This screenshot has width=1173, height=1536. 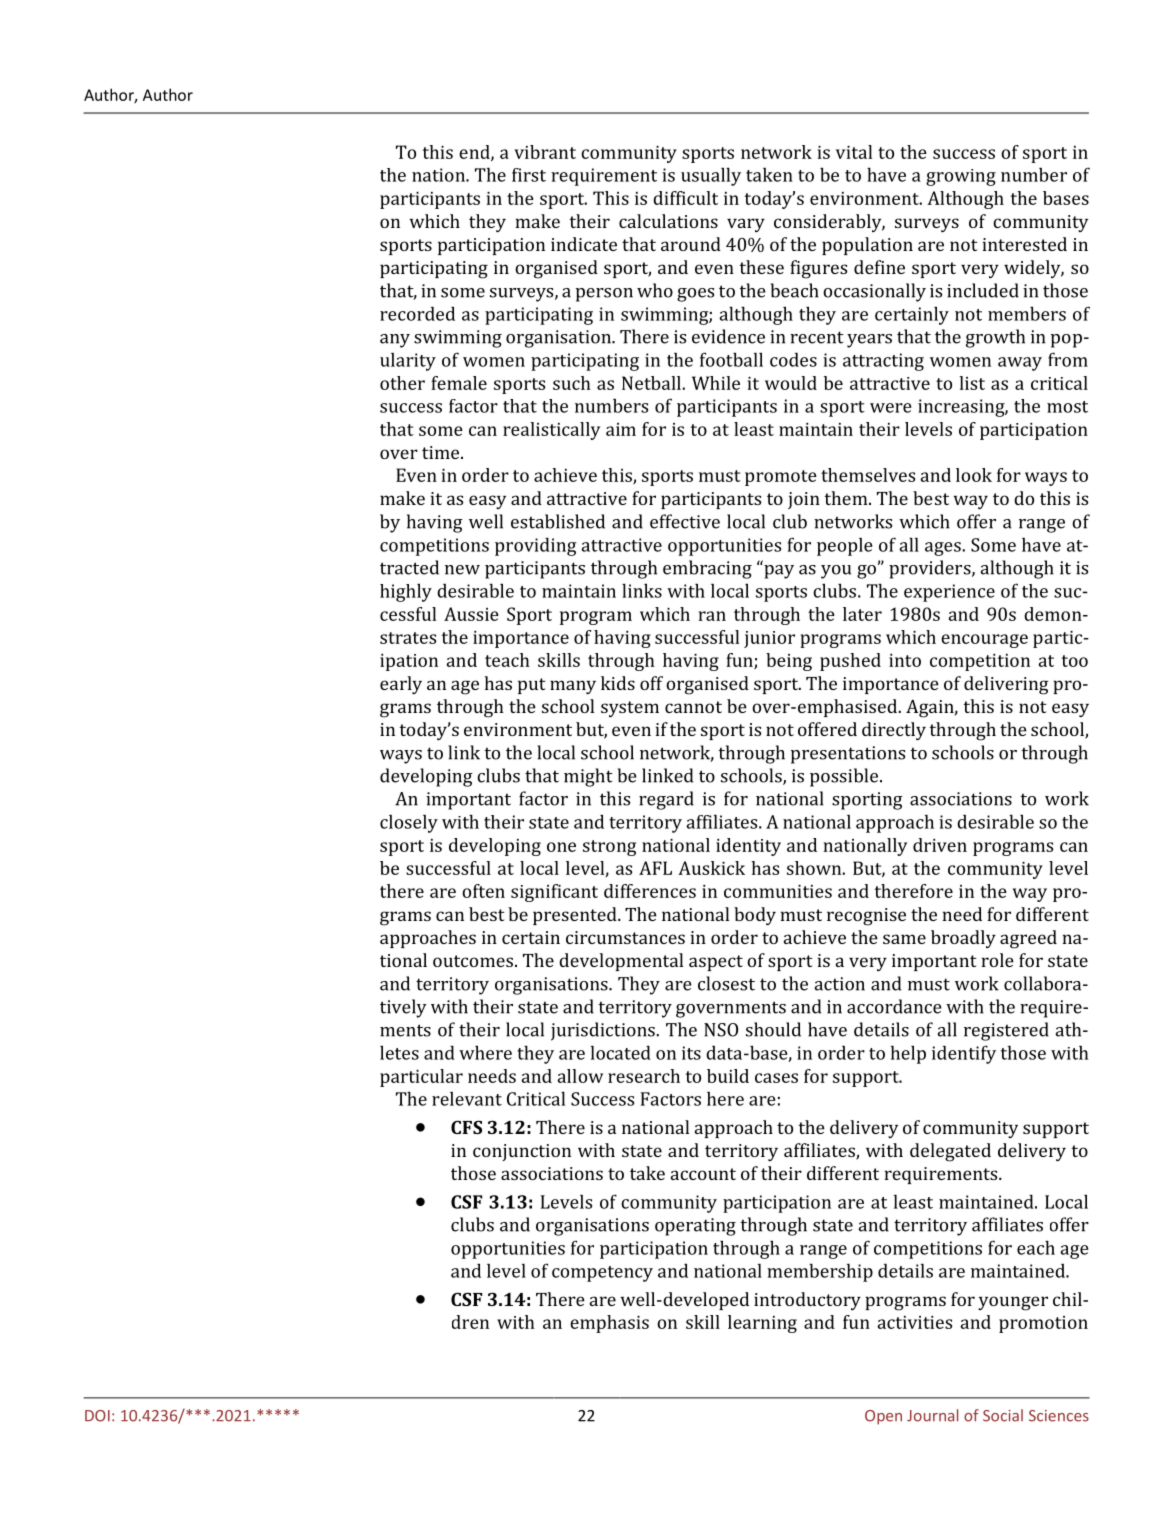 I want to click on growing, so click(x=961, y=177).
